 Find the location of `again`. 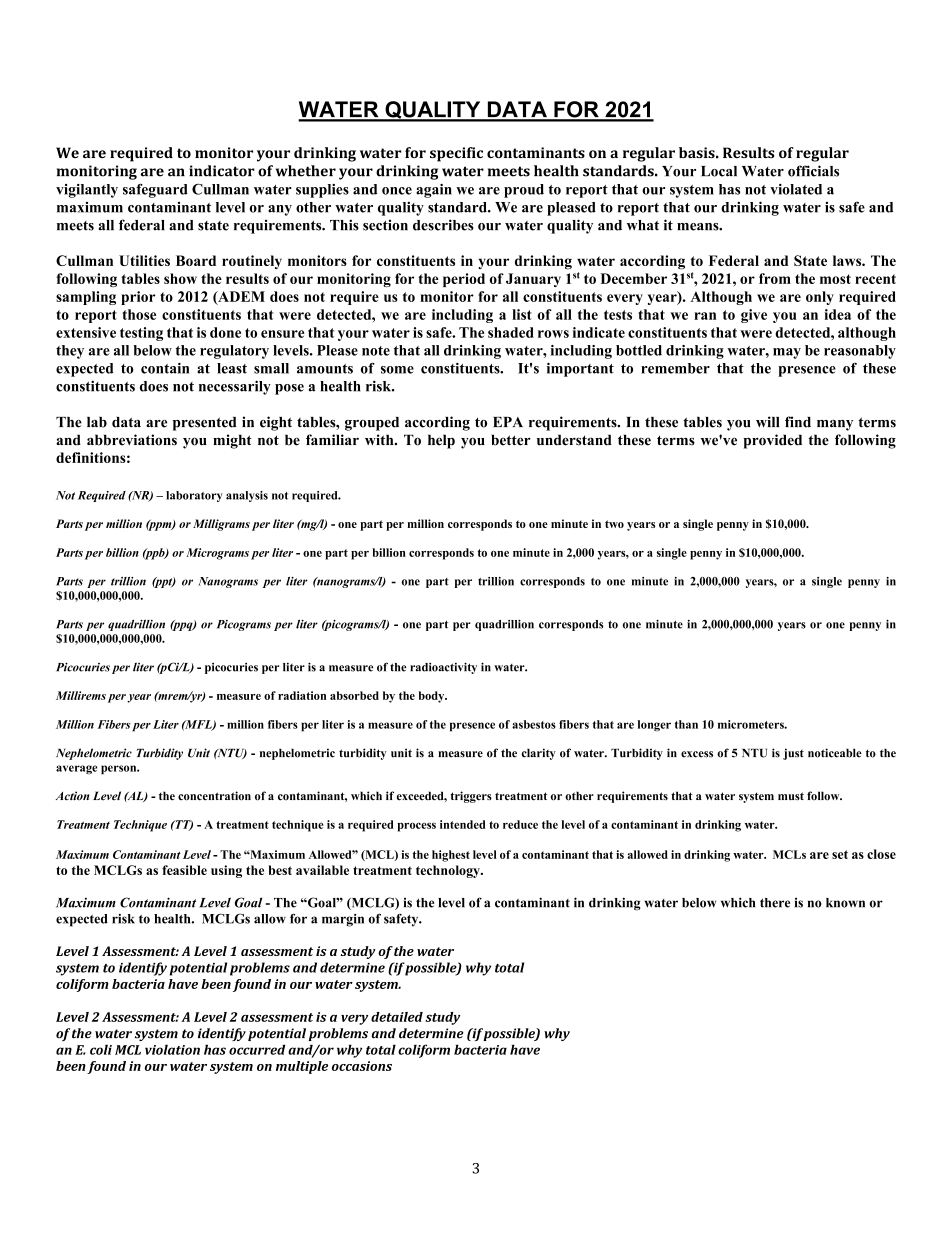

again is located at coordinates (434, 191).
